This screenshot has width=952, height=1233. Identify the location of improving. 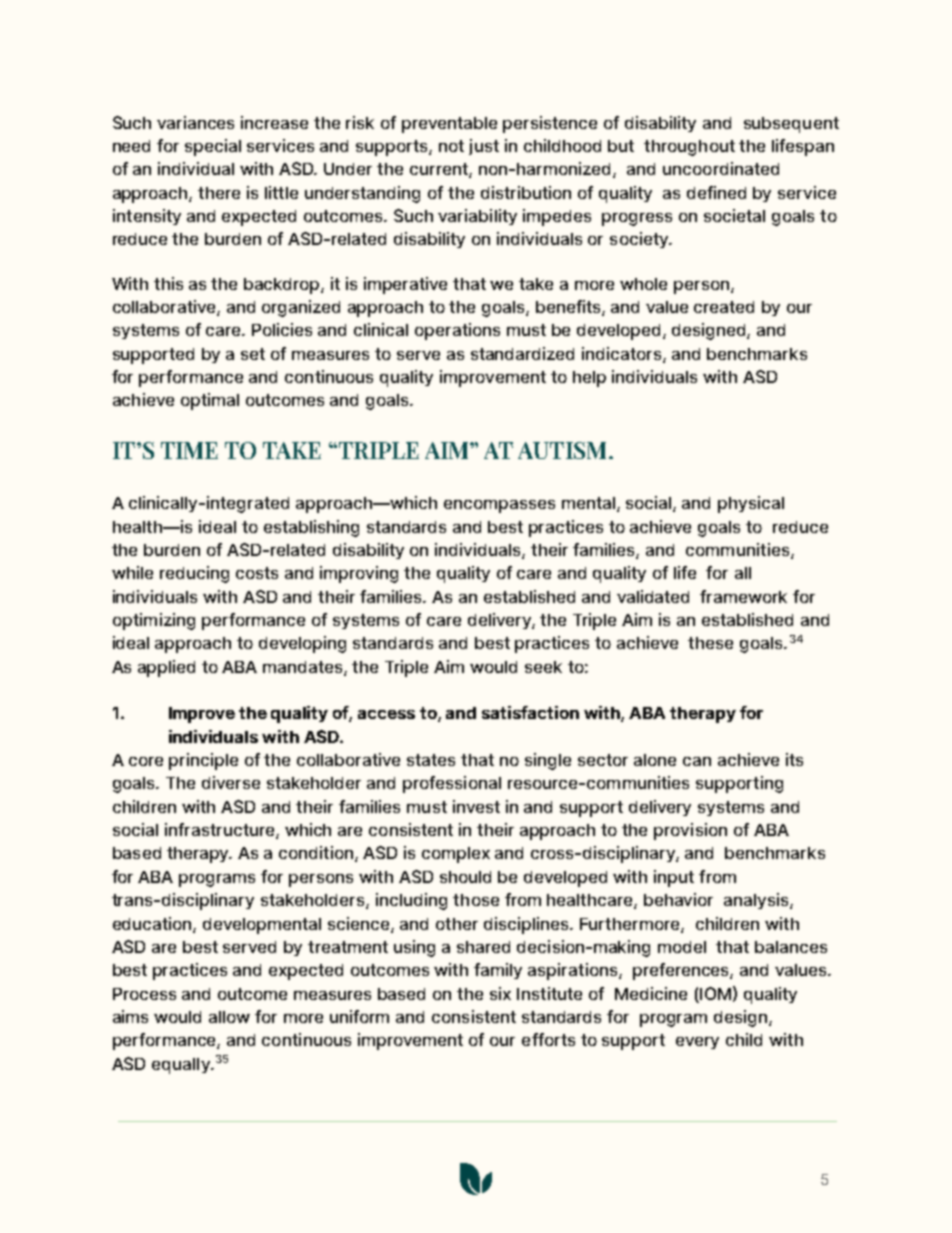
(359, 574).
